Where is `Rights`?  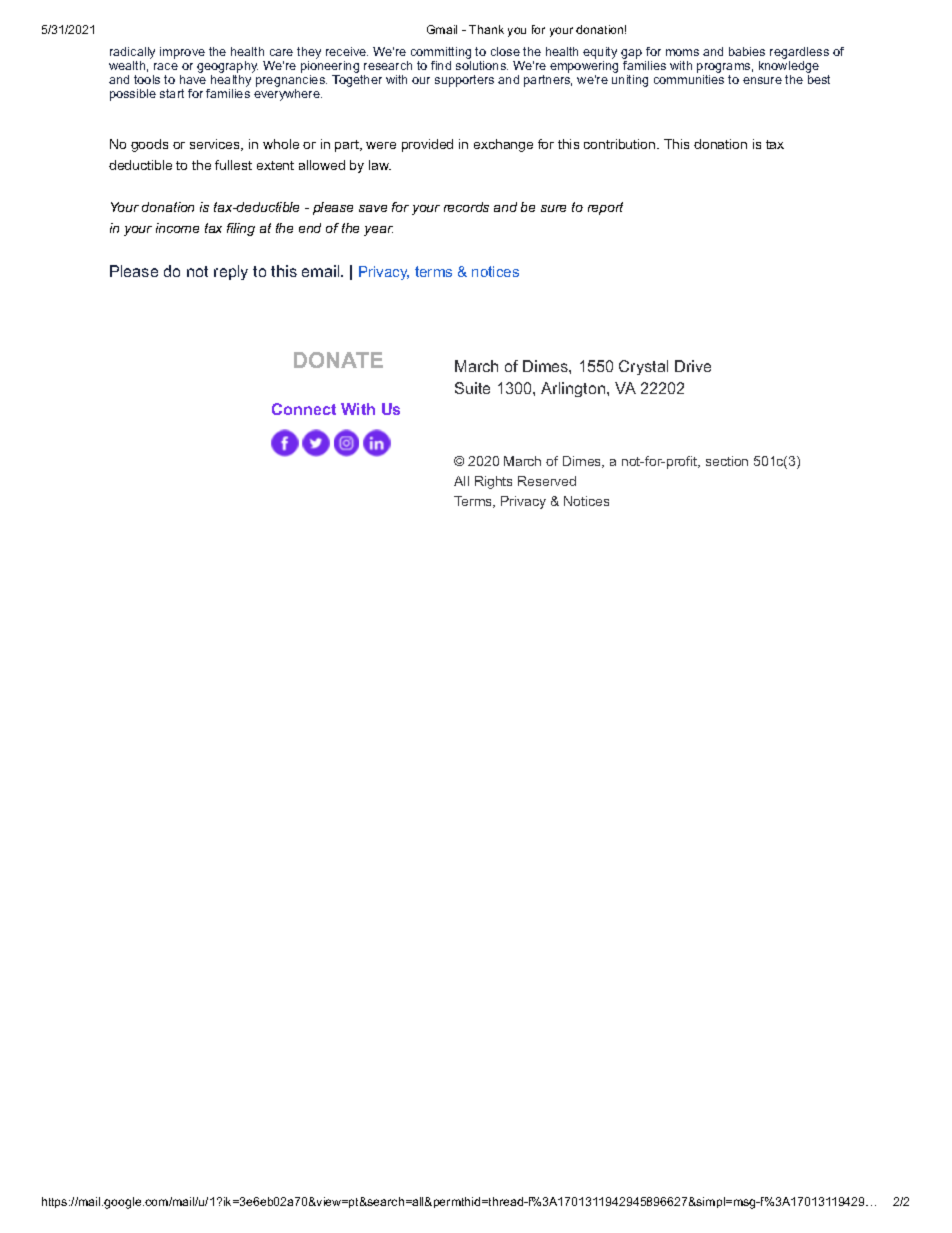 Rights is located at coordinates (493, 482).
